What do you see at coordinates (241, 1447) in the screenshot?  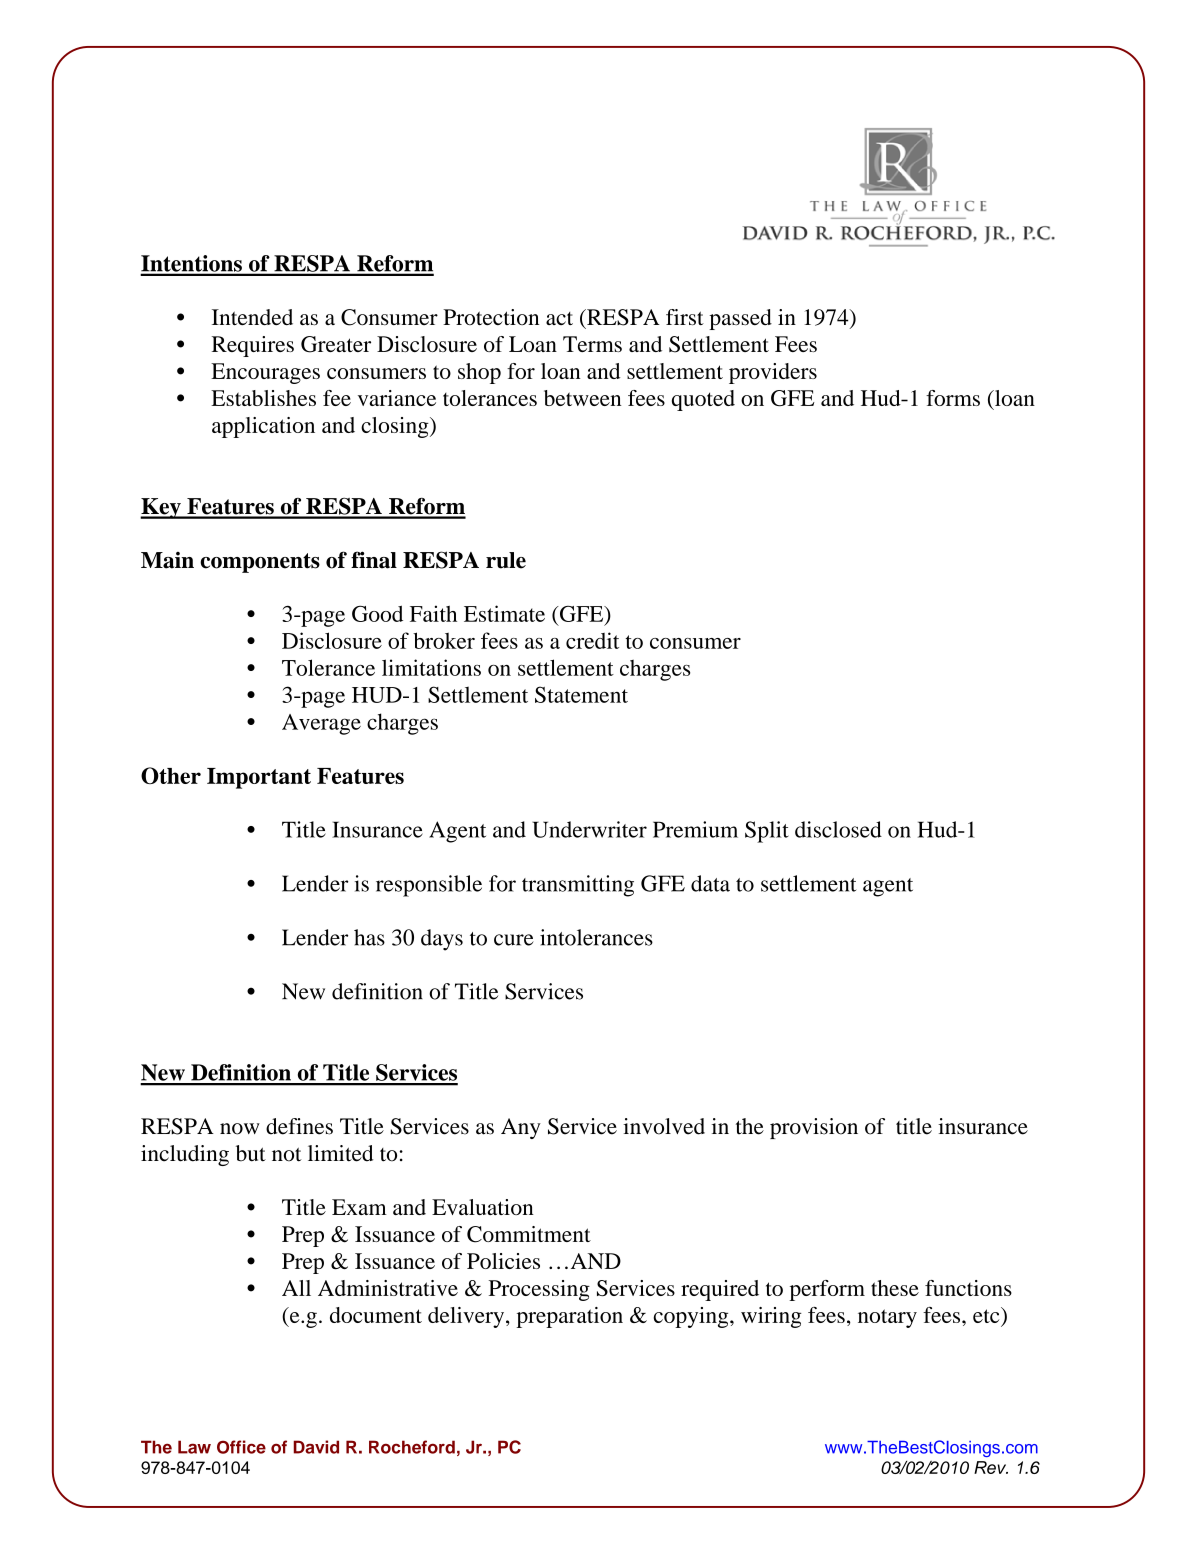 I see `Office` at bounding box center [241, 1447].
